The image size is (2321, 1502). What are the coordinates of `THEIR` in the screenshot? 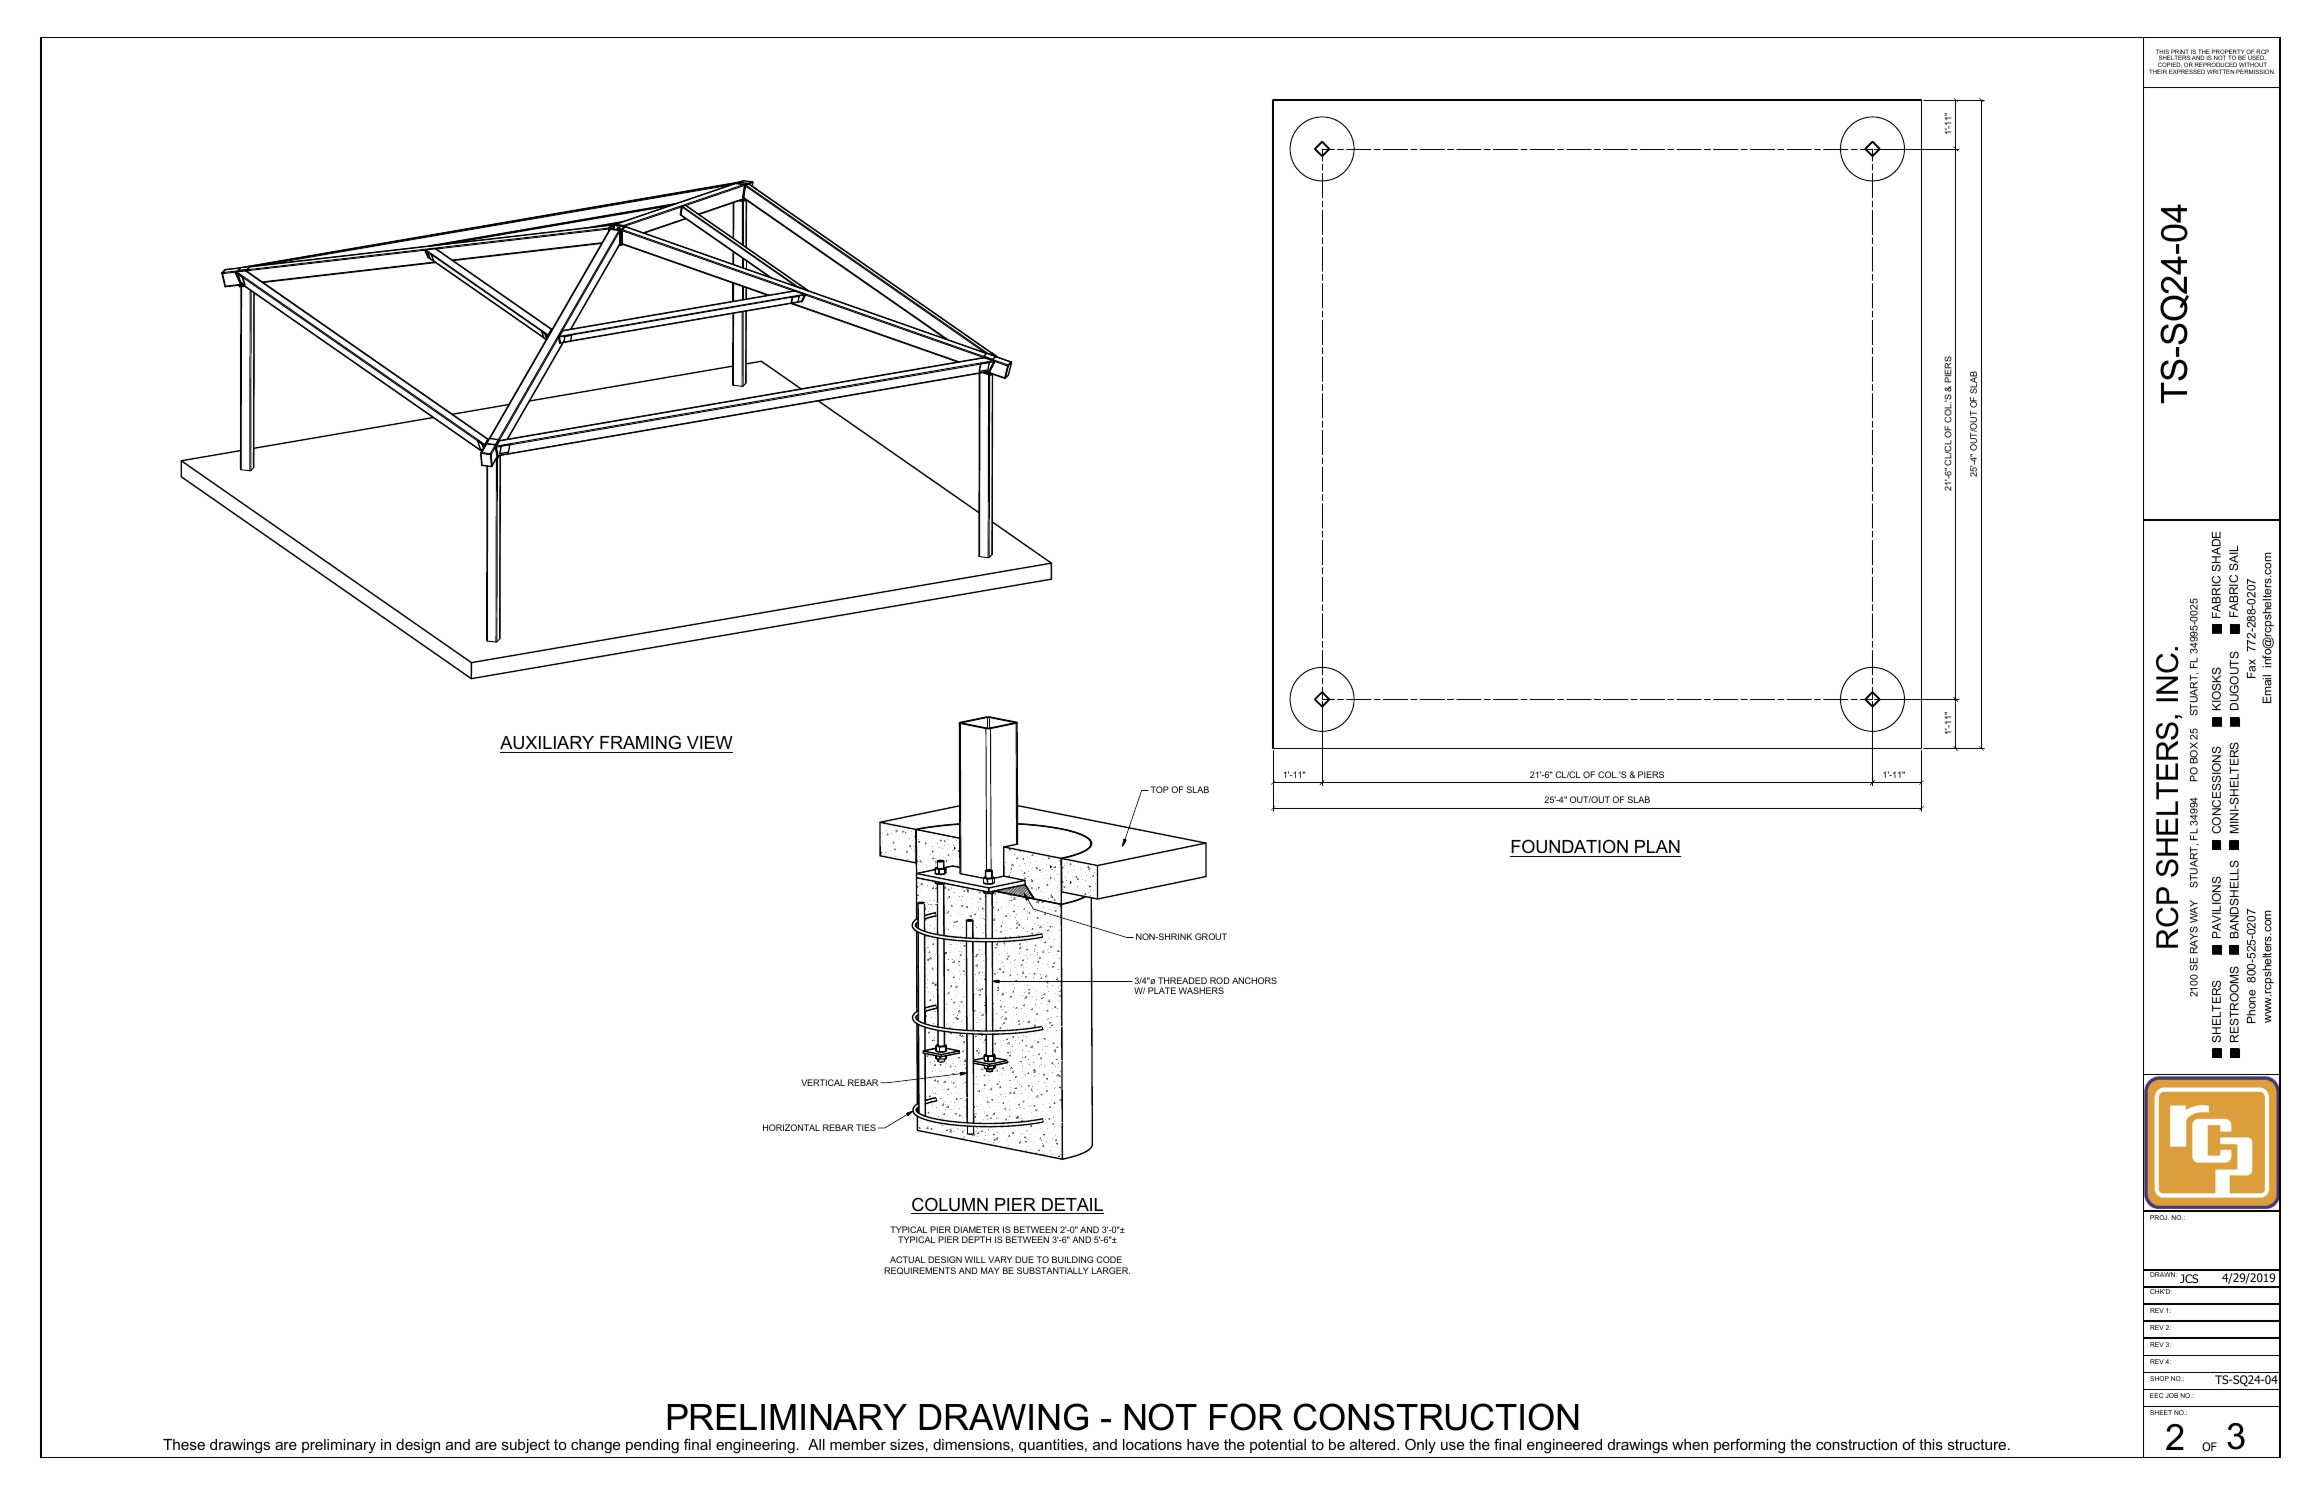 It's located at (2158, 71).
